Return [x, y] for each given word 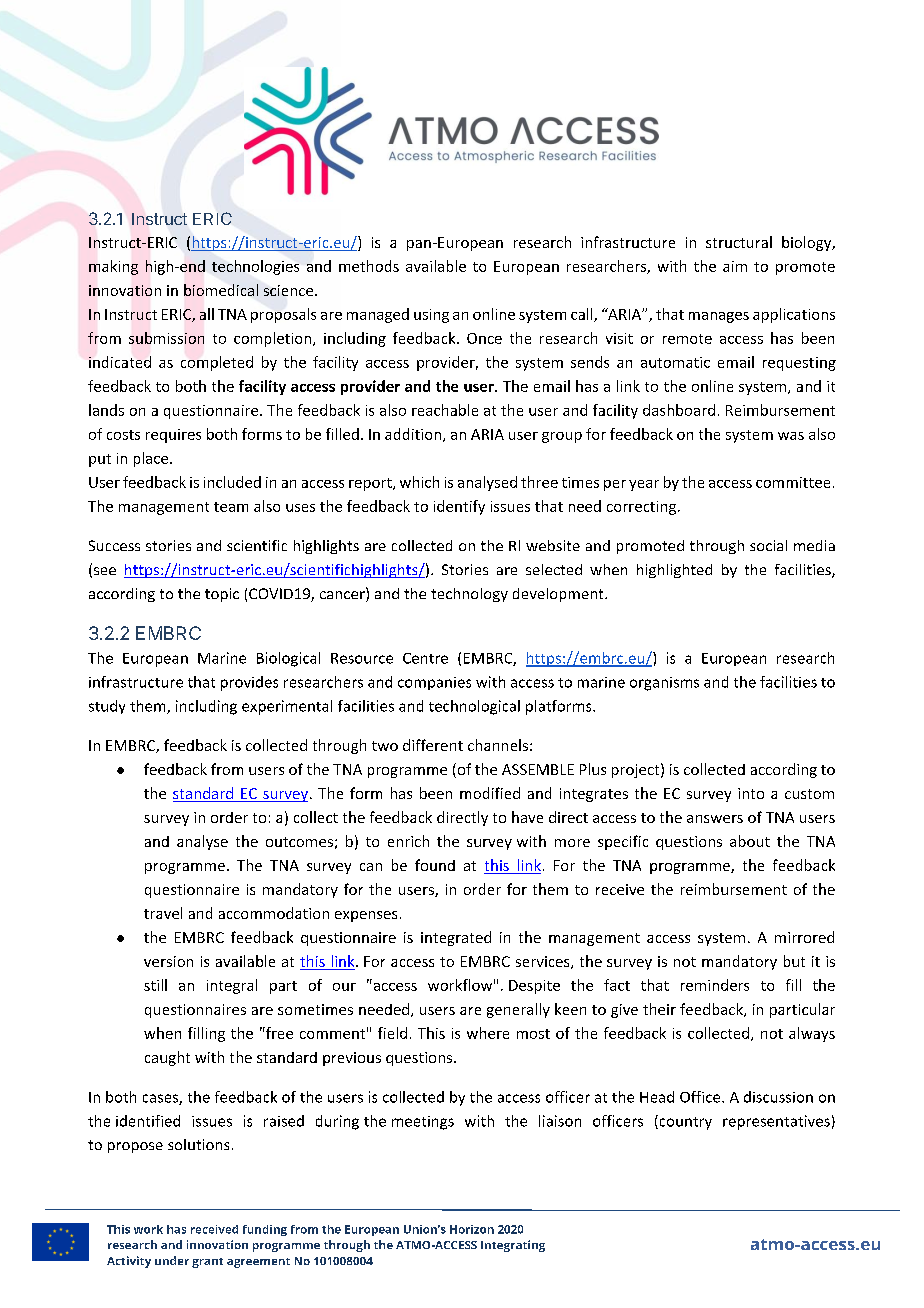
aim [735, 266]
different [433, 745]
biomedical [221, 290]
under [172, 1260]
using [431, 316]
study [107, 707]
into [751, 793]
